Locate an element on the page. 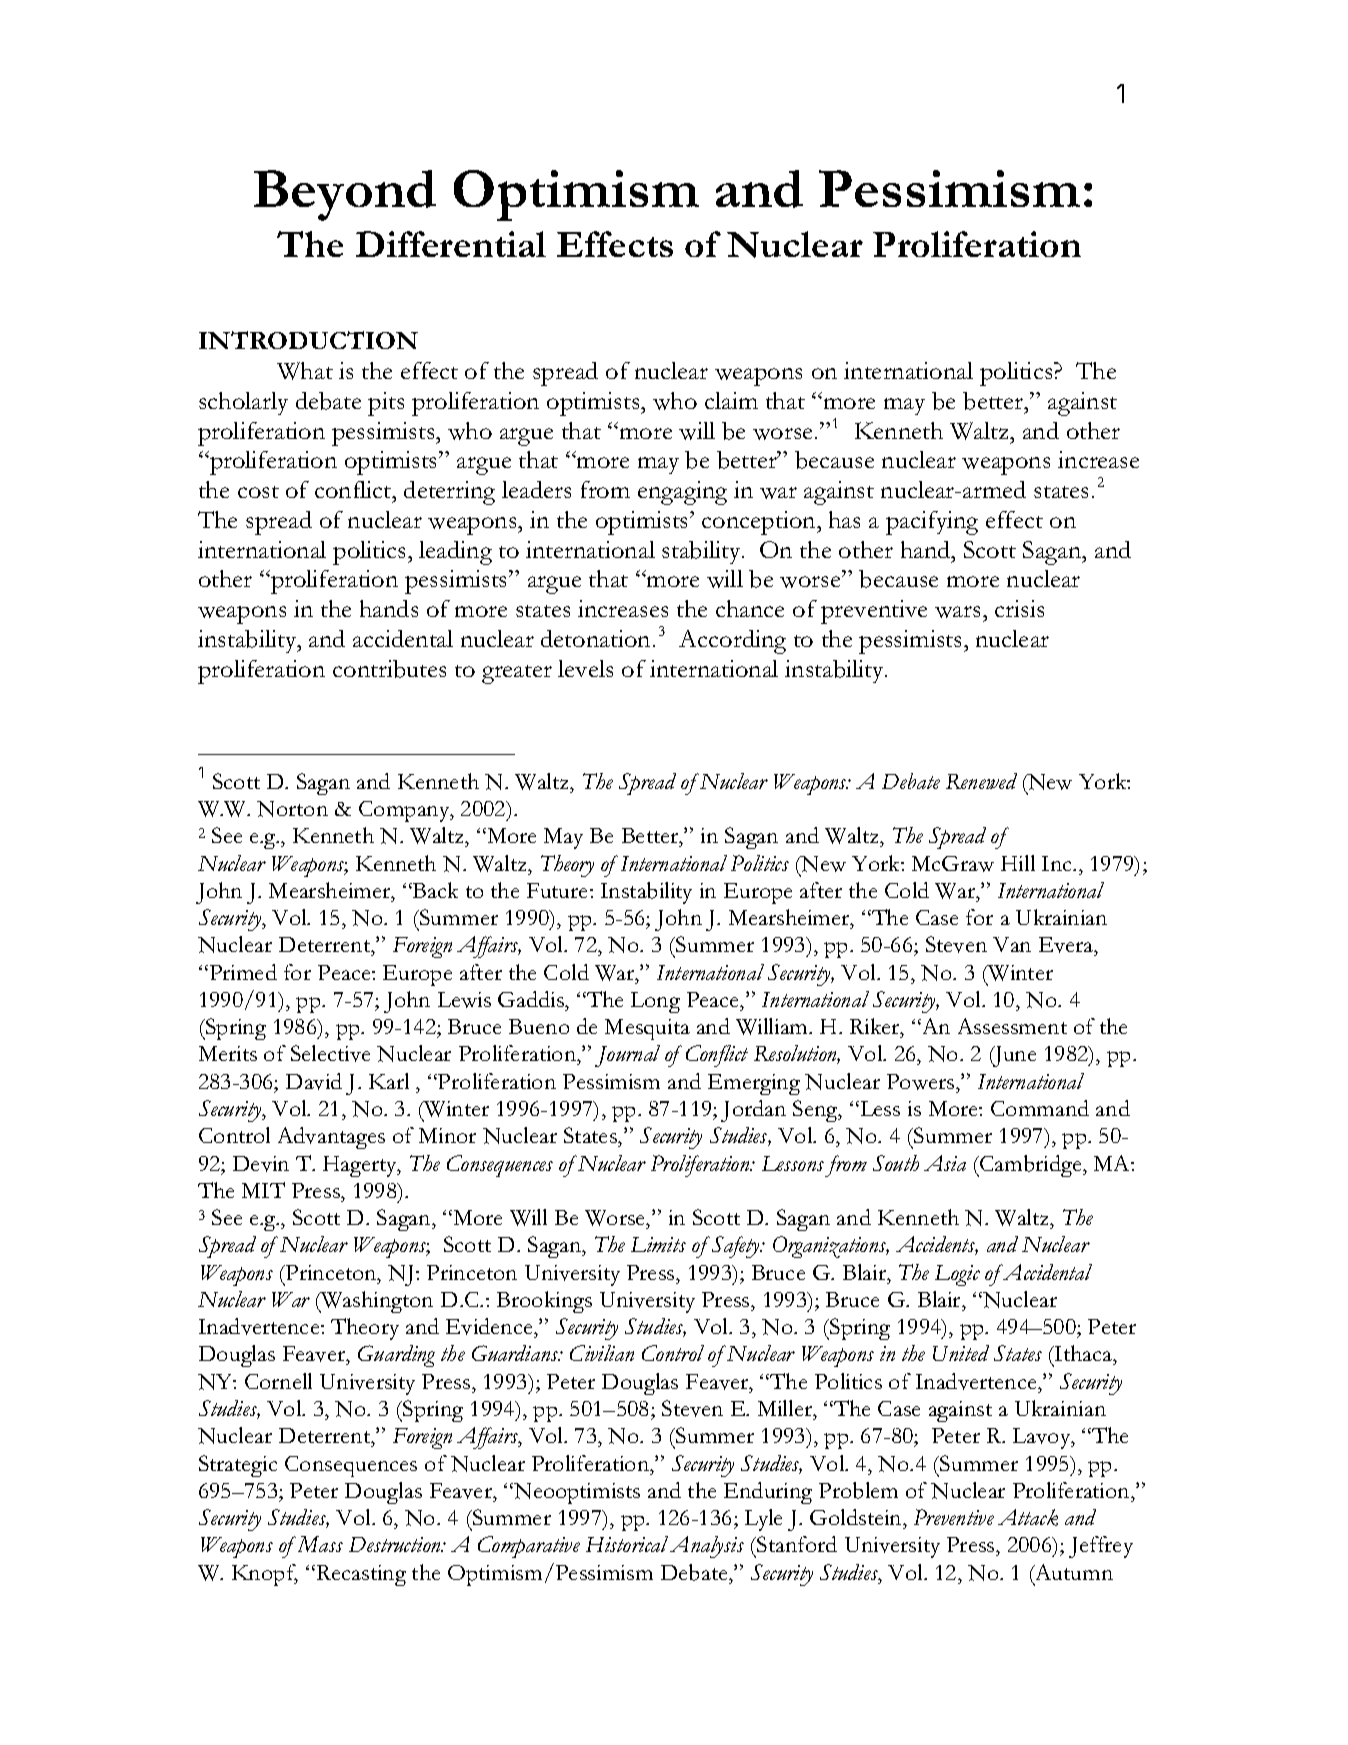 Image resolution: width=1348 pixels, height=1745 pixels. claim is located at coordinates (731, 400).
